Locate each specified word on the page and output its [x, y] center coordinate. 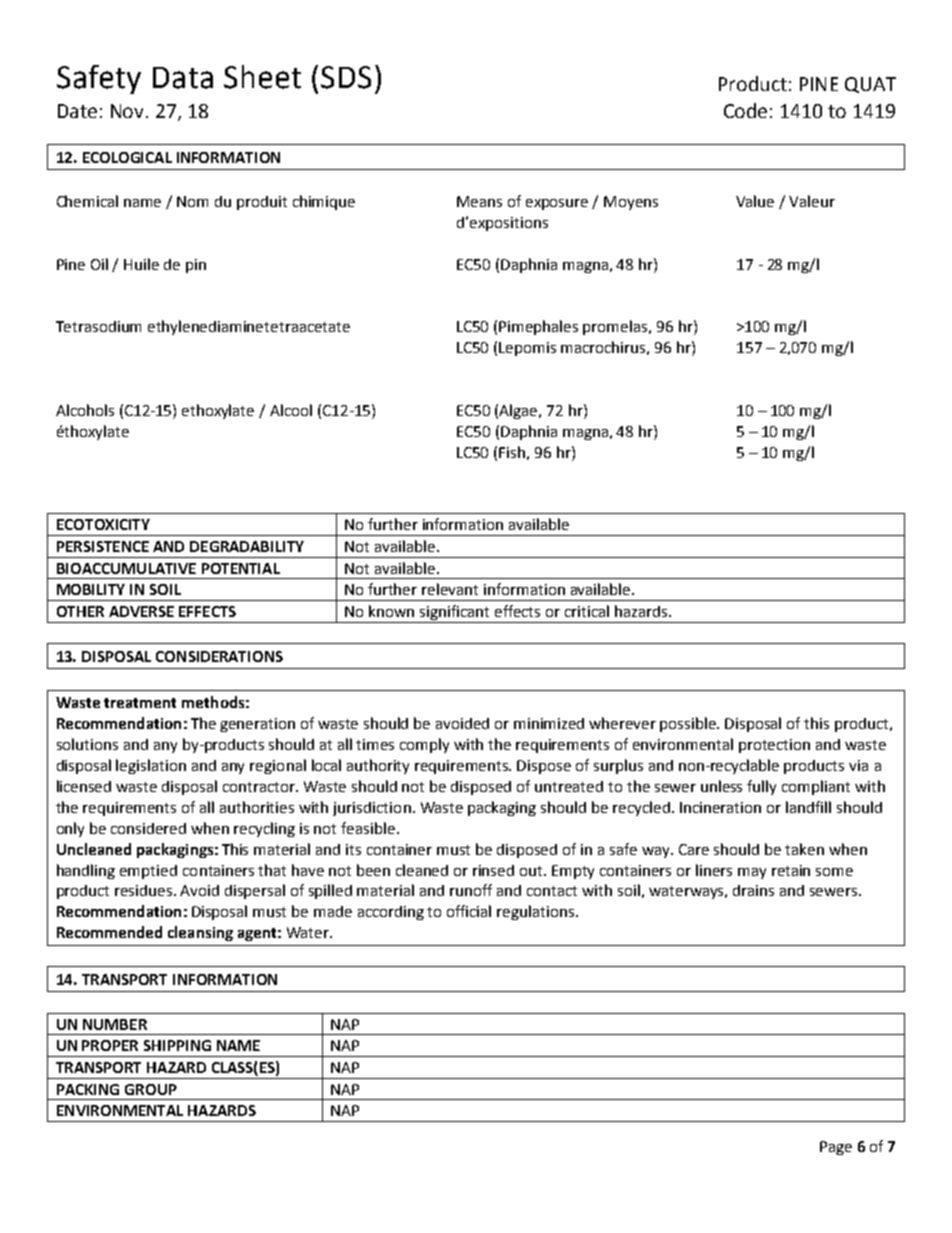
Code [745, 110]
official [469, 911]
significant [454, 612]
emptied [148, 872]
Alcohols [85, 410]
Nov [127, 111]
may [752, 873]
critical [587, 611]
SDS [346, 77]
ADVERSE [141, 611]
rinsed [493, 870]
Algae [520, 411]
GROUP [151, 1089]
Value [755, 201]
